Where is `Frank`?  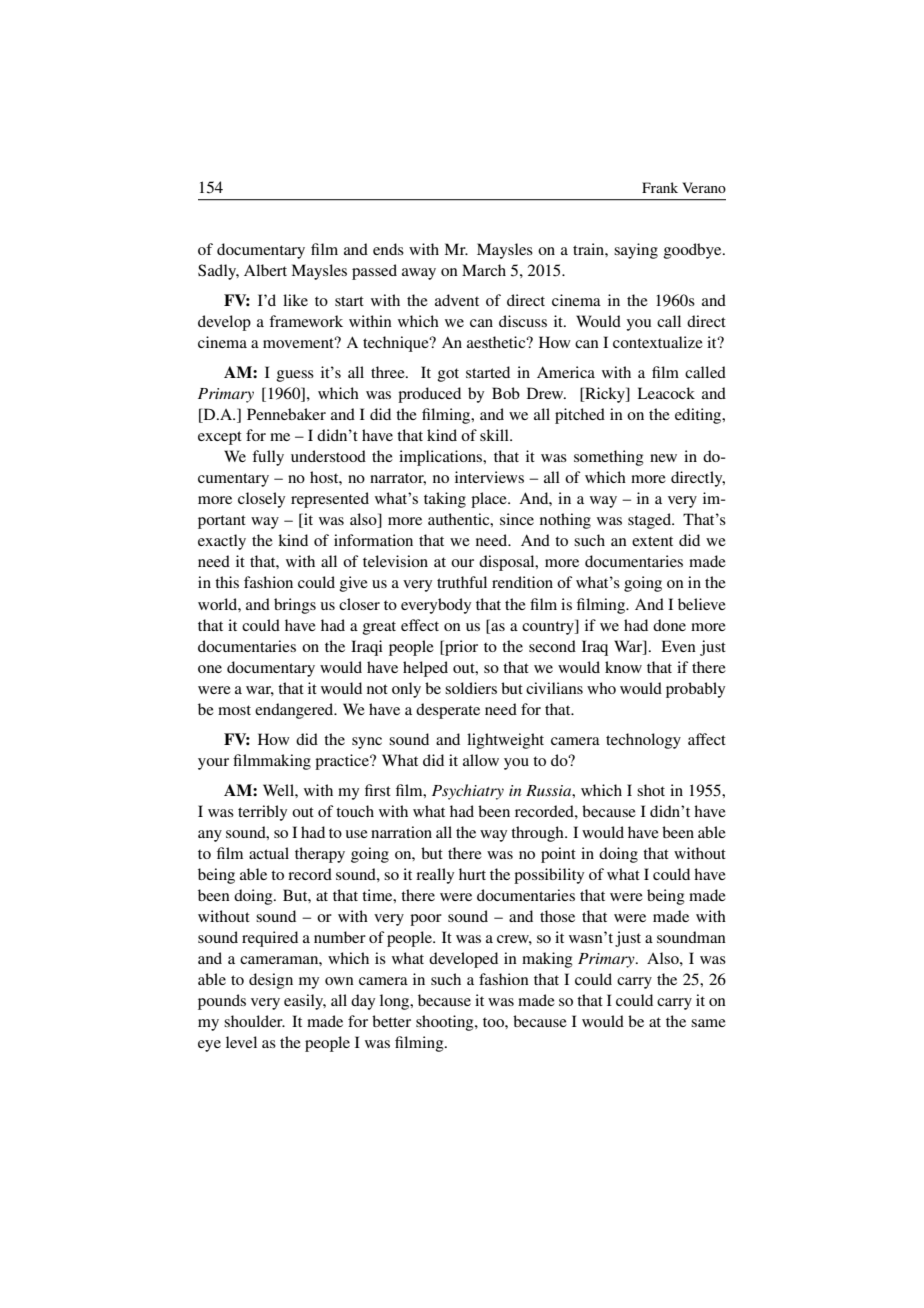 Frank is located at coordinates (660, 187).
